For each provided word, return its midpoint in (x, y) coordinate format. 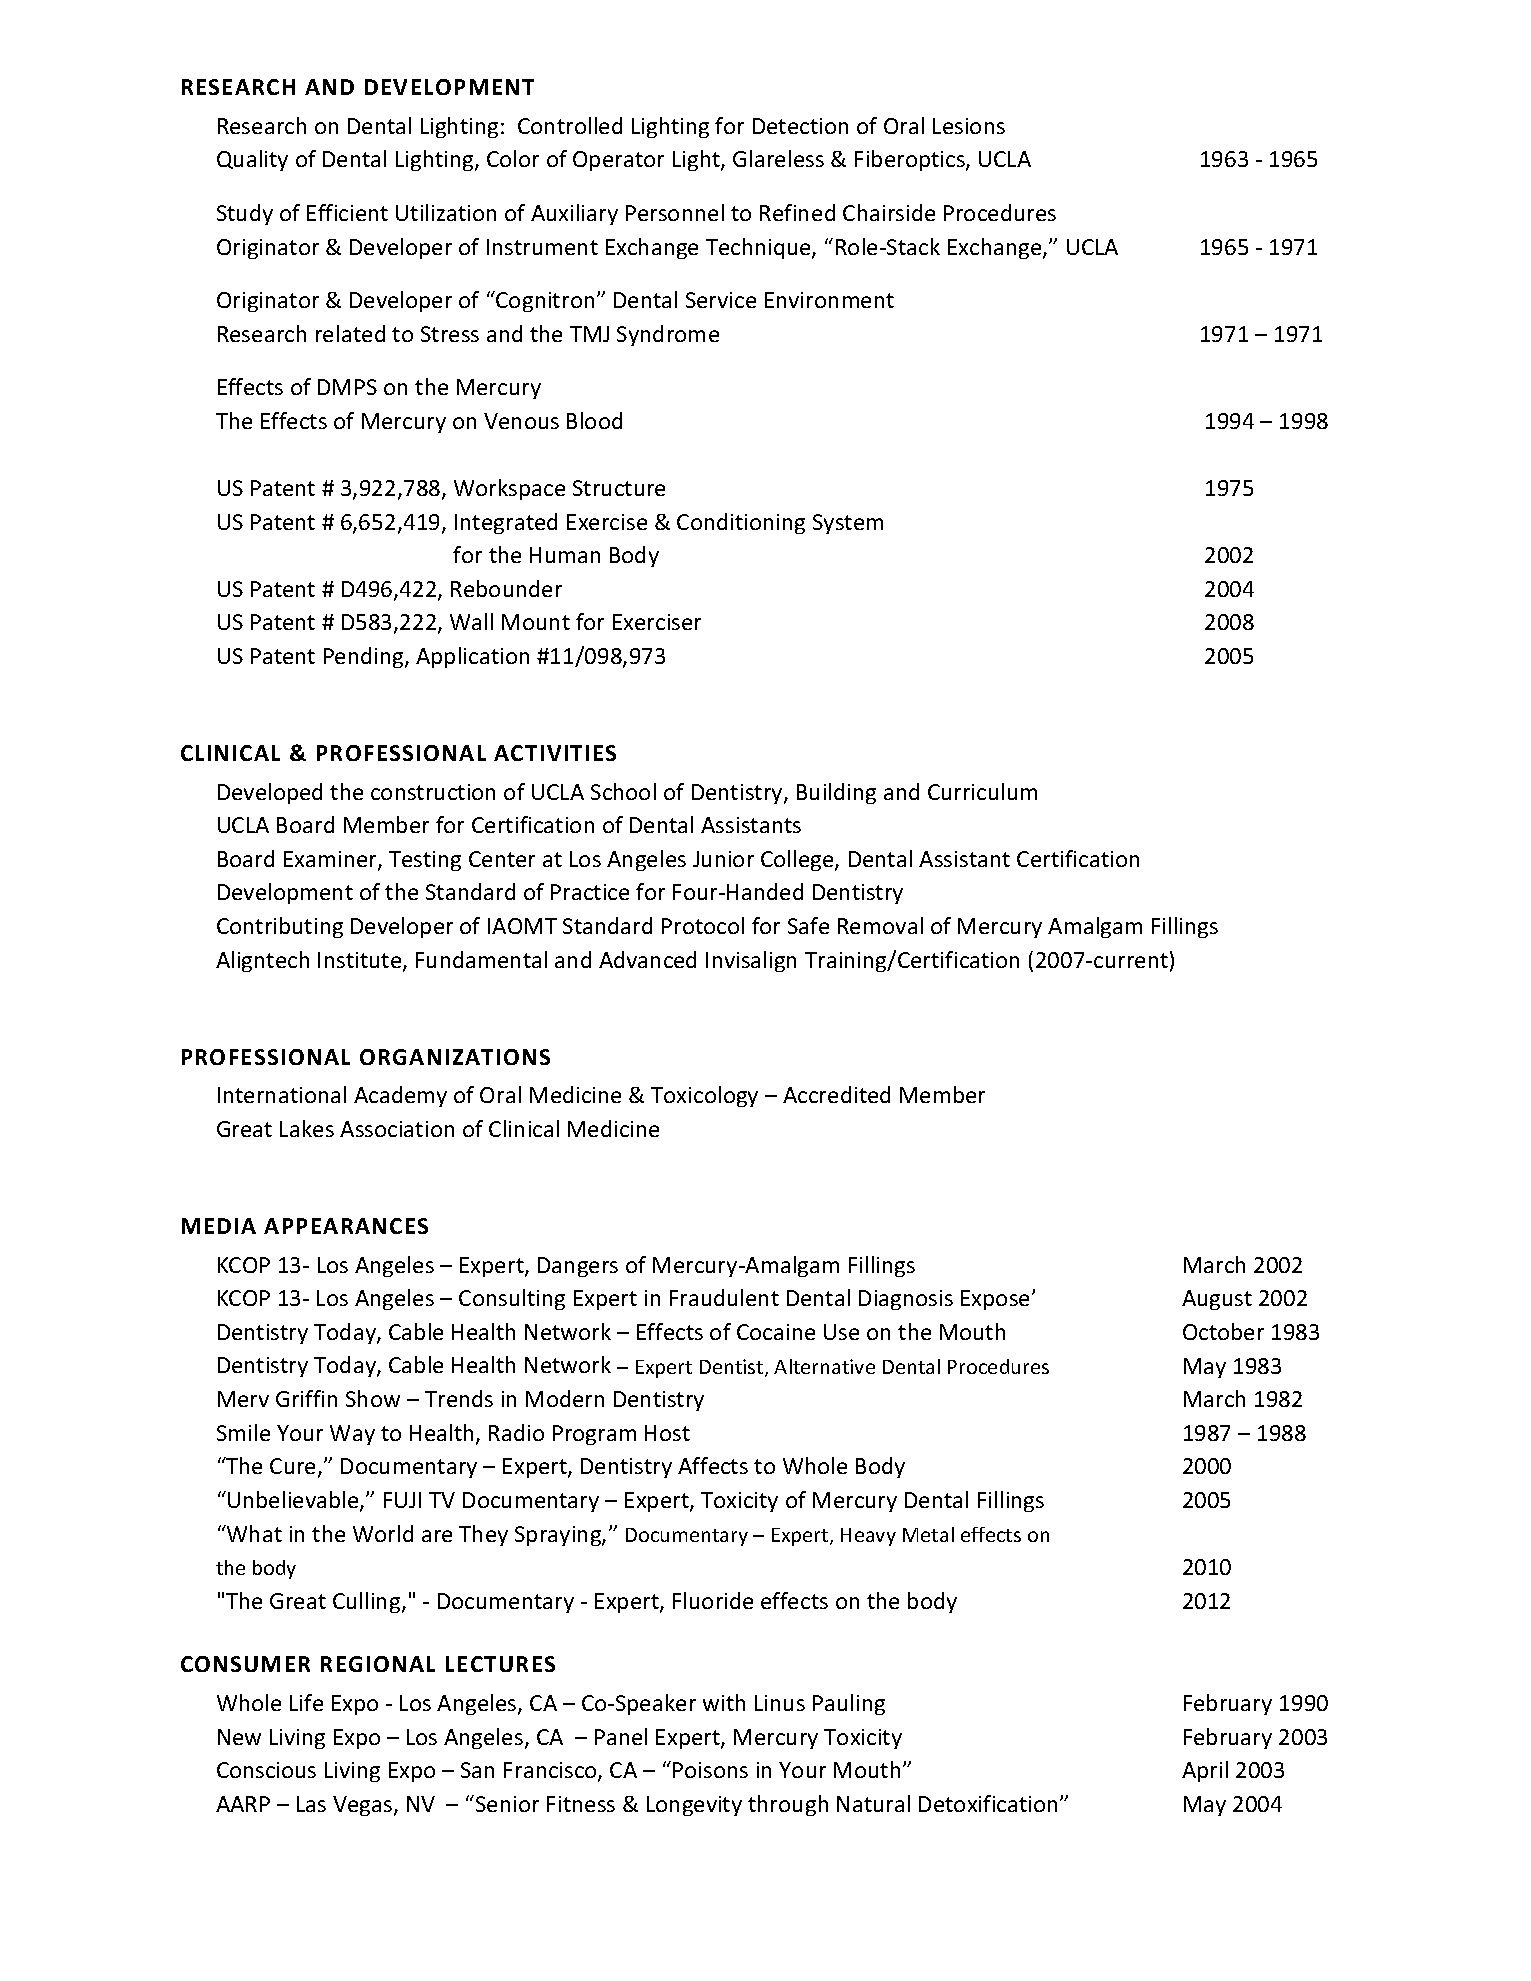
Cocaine (776, 1332)
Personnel (675, 212)
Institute (361, 961)
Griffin (306, 1398)
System (848, 524)
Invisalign (751, 961)
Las (311, 1804)
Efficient (347, 212)
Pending (365, 657)
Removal (880, 925)
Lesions (969, 126)
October (1223, 1331)
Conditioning (741, 523)
